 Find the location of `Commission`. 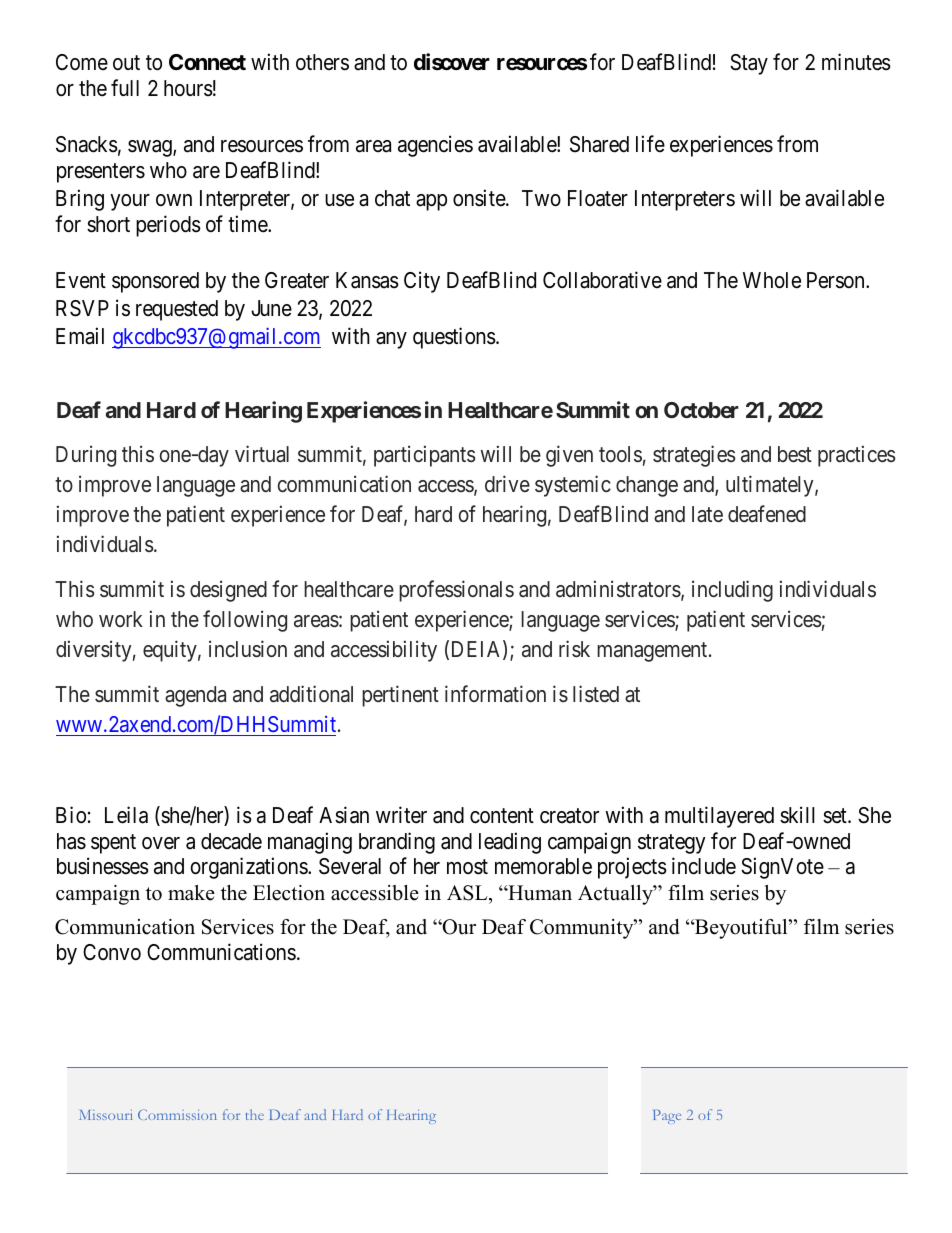

Commission is located at coordinates (177, 1114).
